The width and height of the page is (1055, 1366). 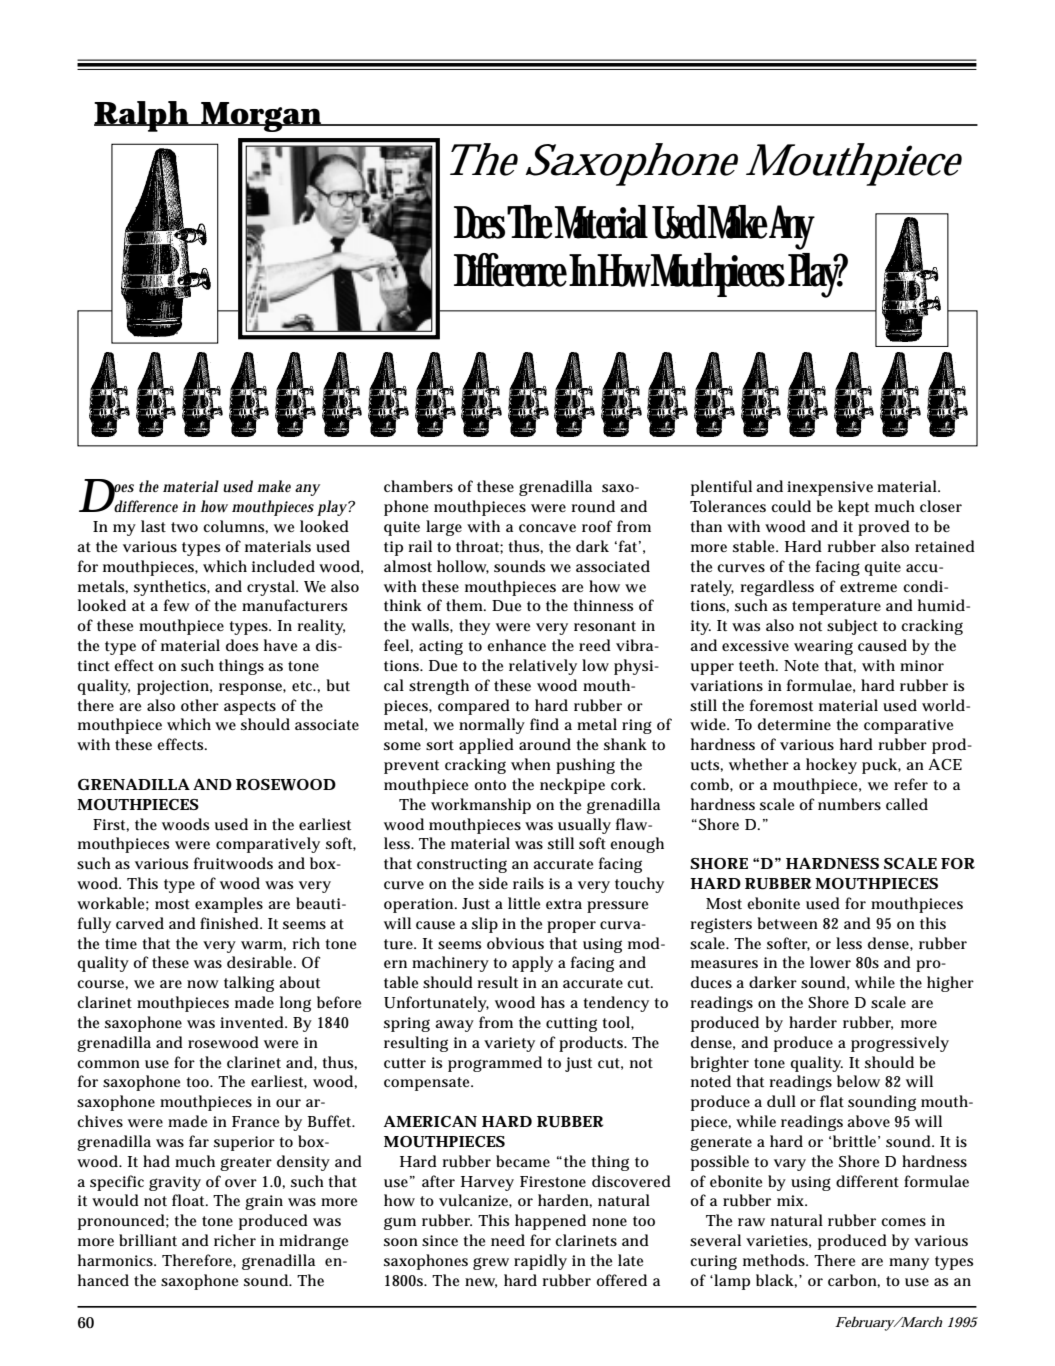 I want to click on last, so click(x=153, y=526).
